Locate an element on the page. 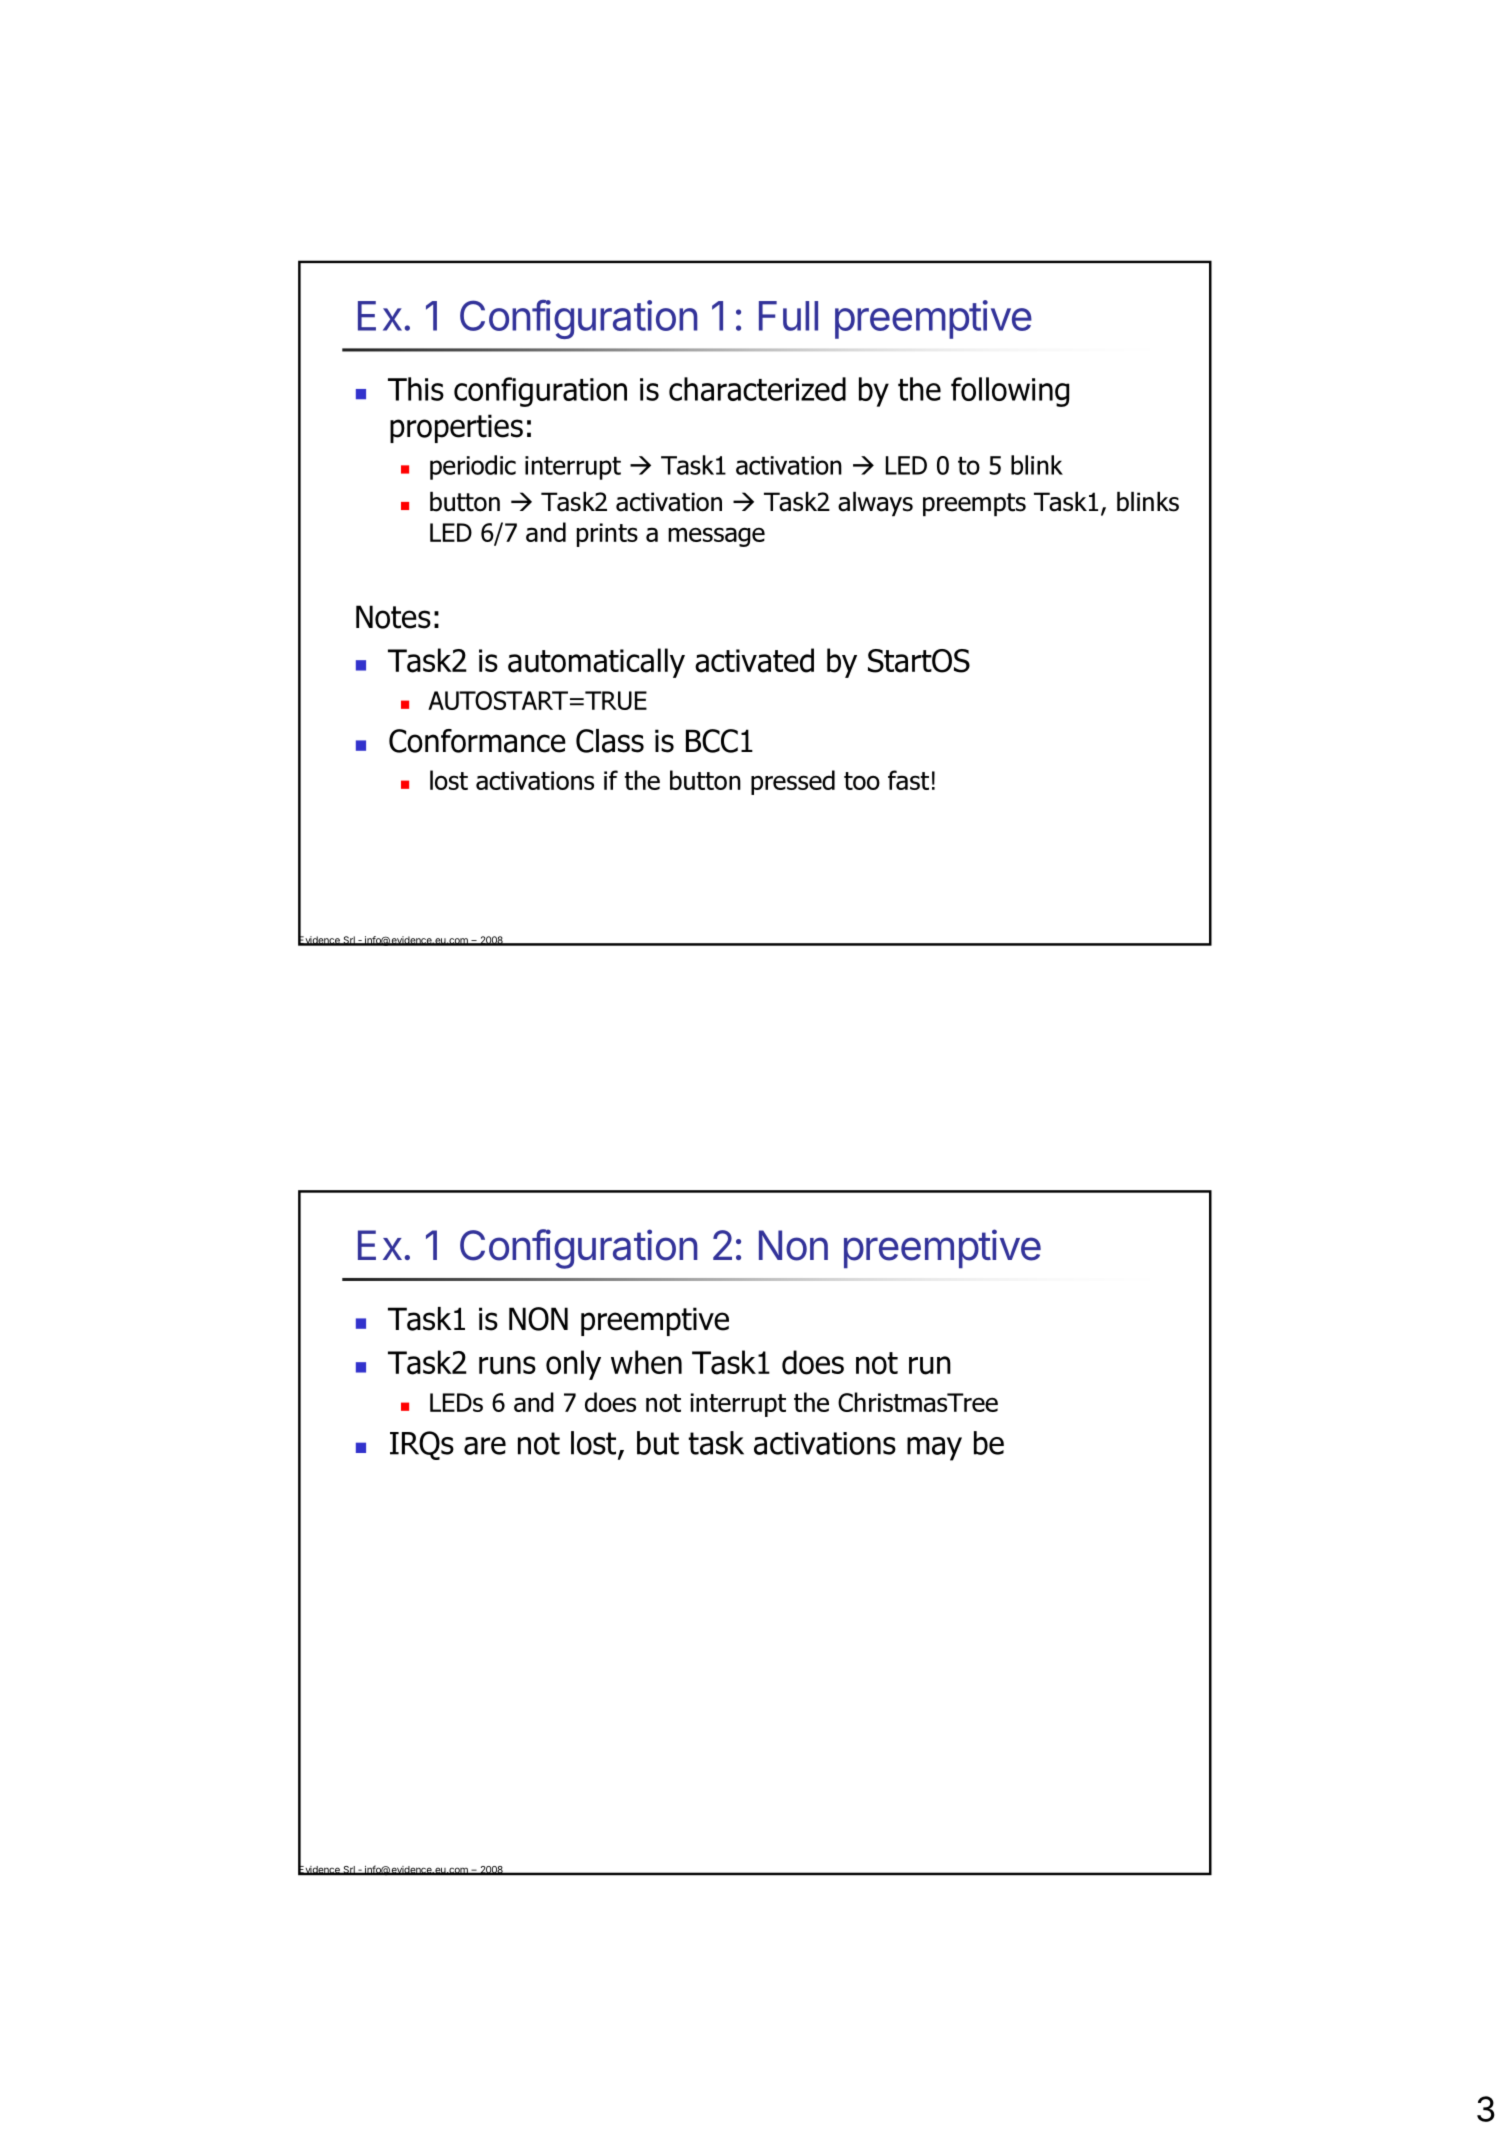  runs is located at coordinates (507, 1365).
